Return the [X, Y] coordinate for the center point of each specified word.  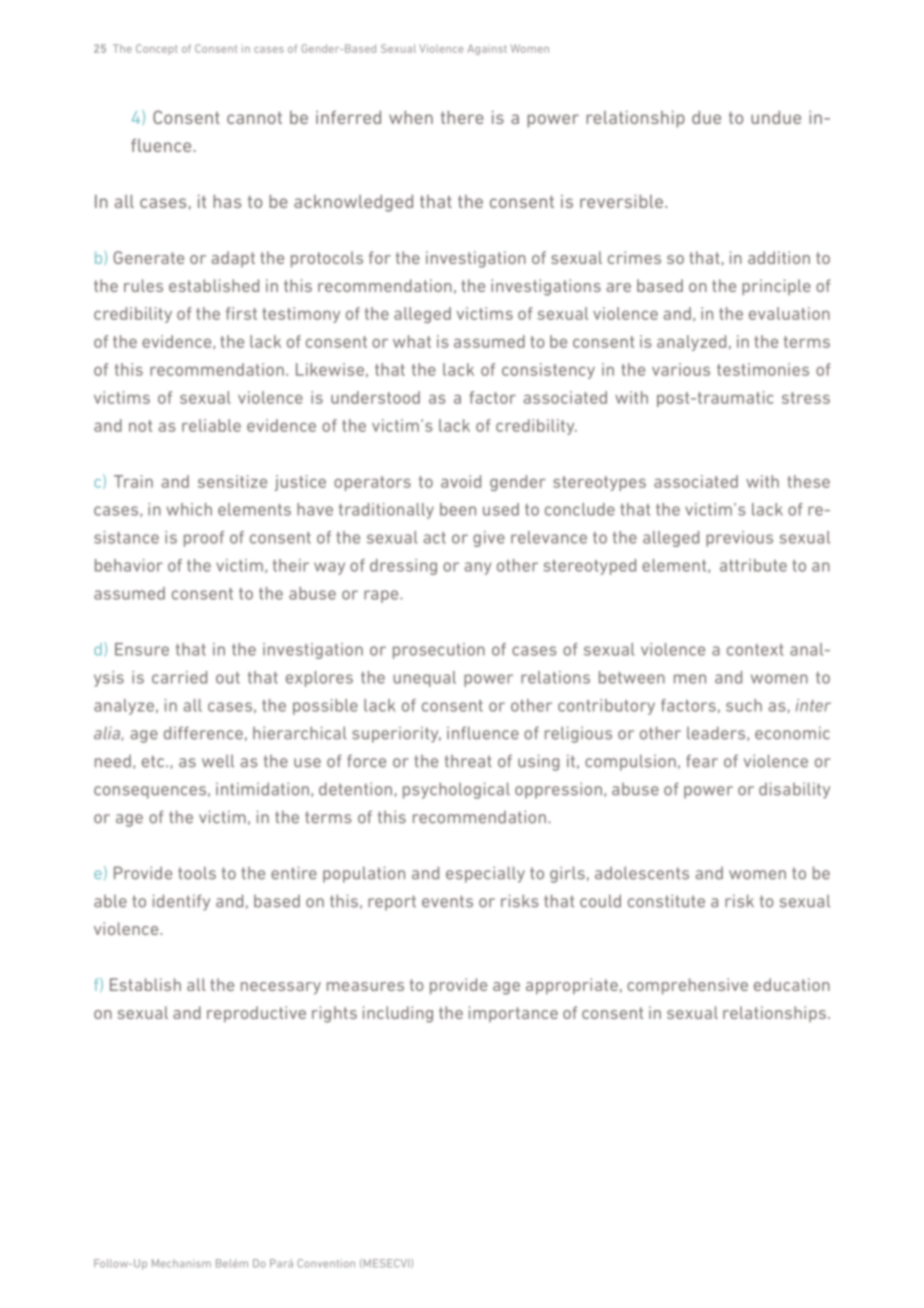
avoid [461, 481]
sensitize [232, 481]
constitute [666, 901]
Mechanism [181, 1263]
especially [485, 874]
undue [776, 117]
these [808, 481]
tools [197, 873]
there [462, 117]
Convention [326, 1263]
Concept [157, 49]
